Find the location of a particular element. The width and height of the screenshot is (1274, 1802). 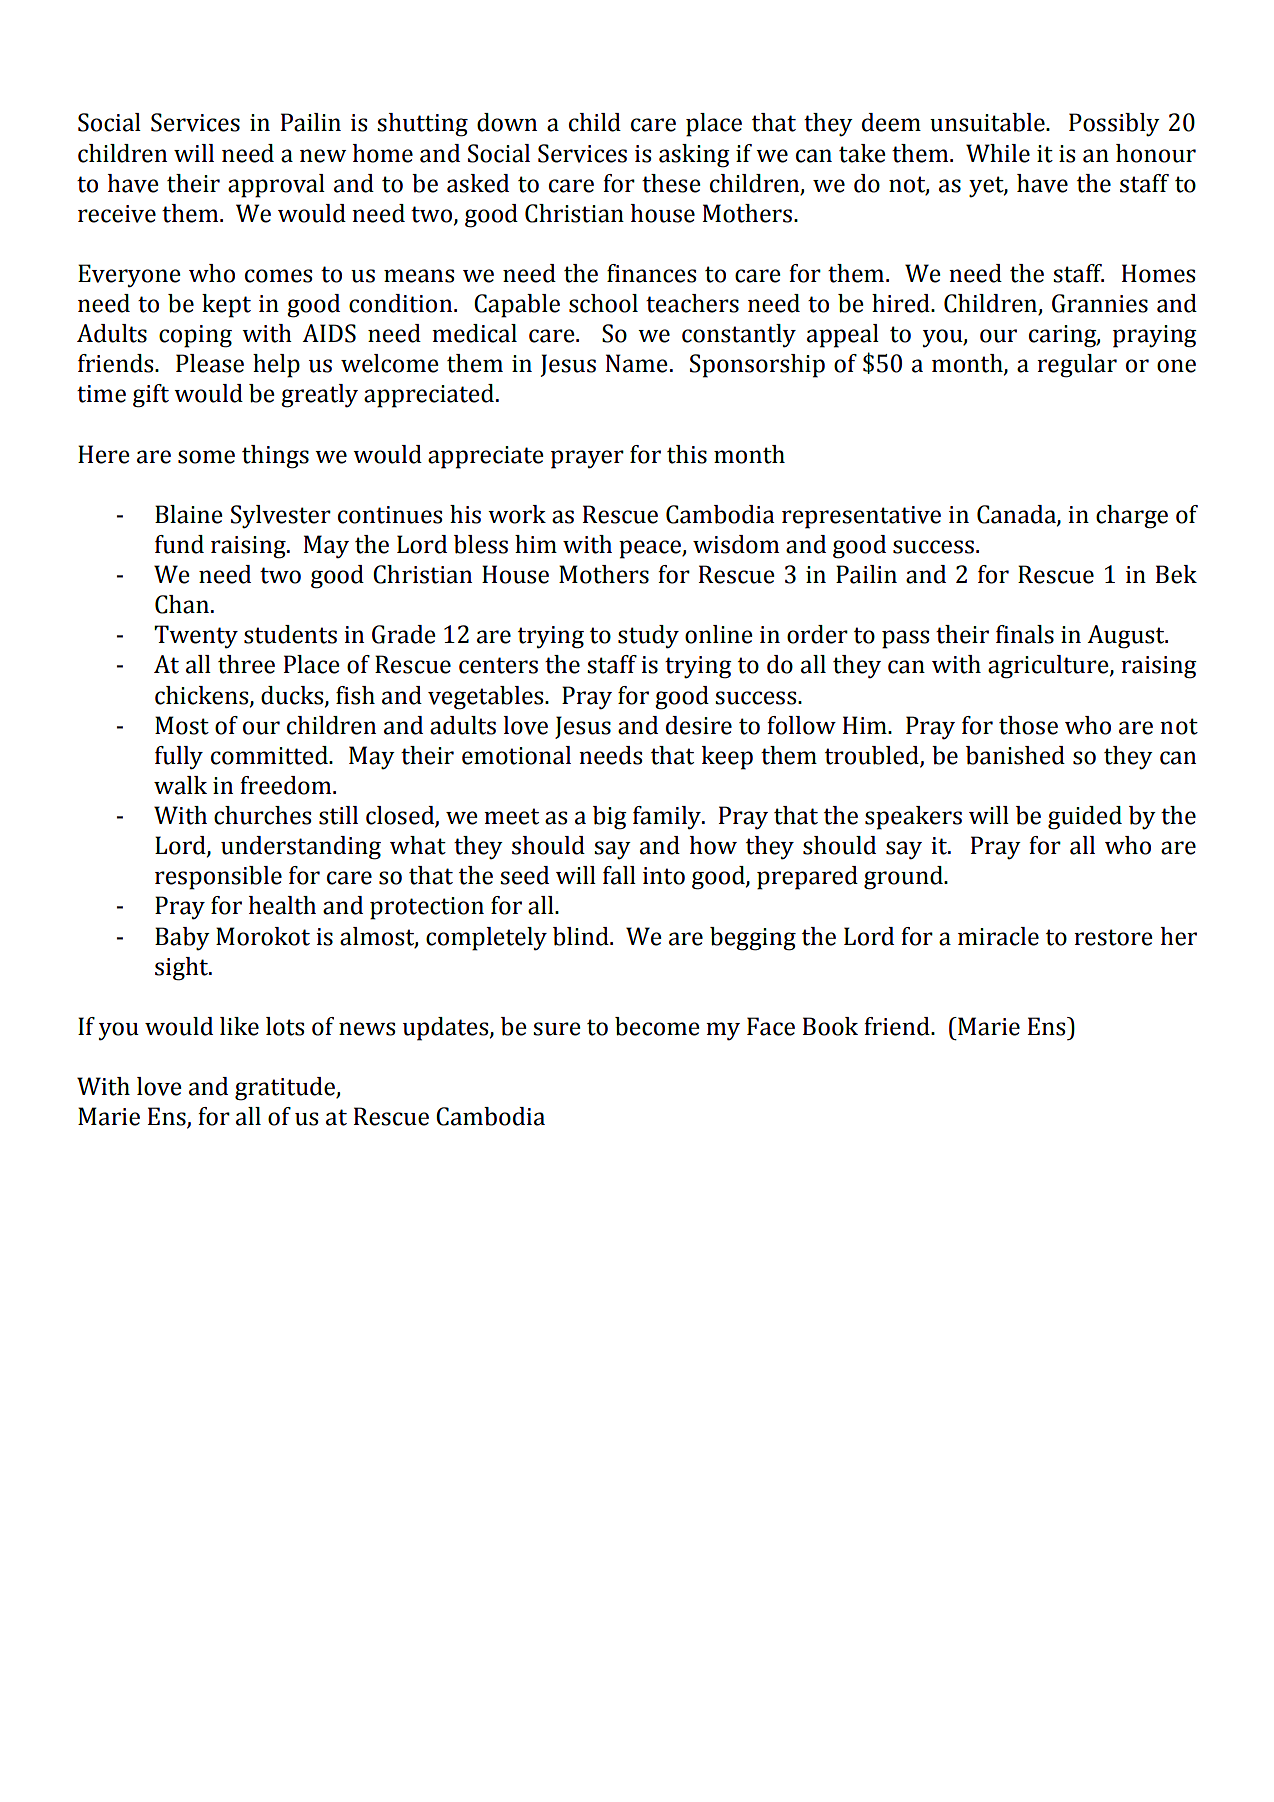

study is located at coordinates (648, 637).
